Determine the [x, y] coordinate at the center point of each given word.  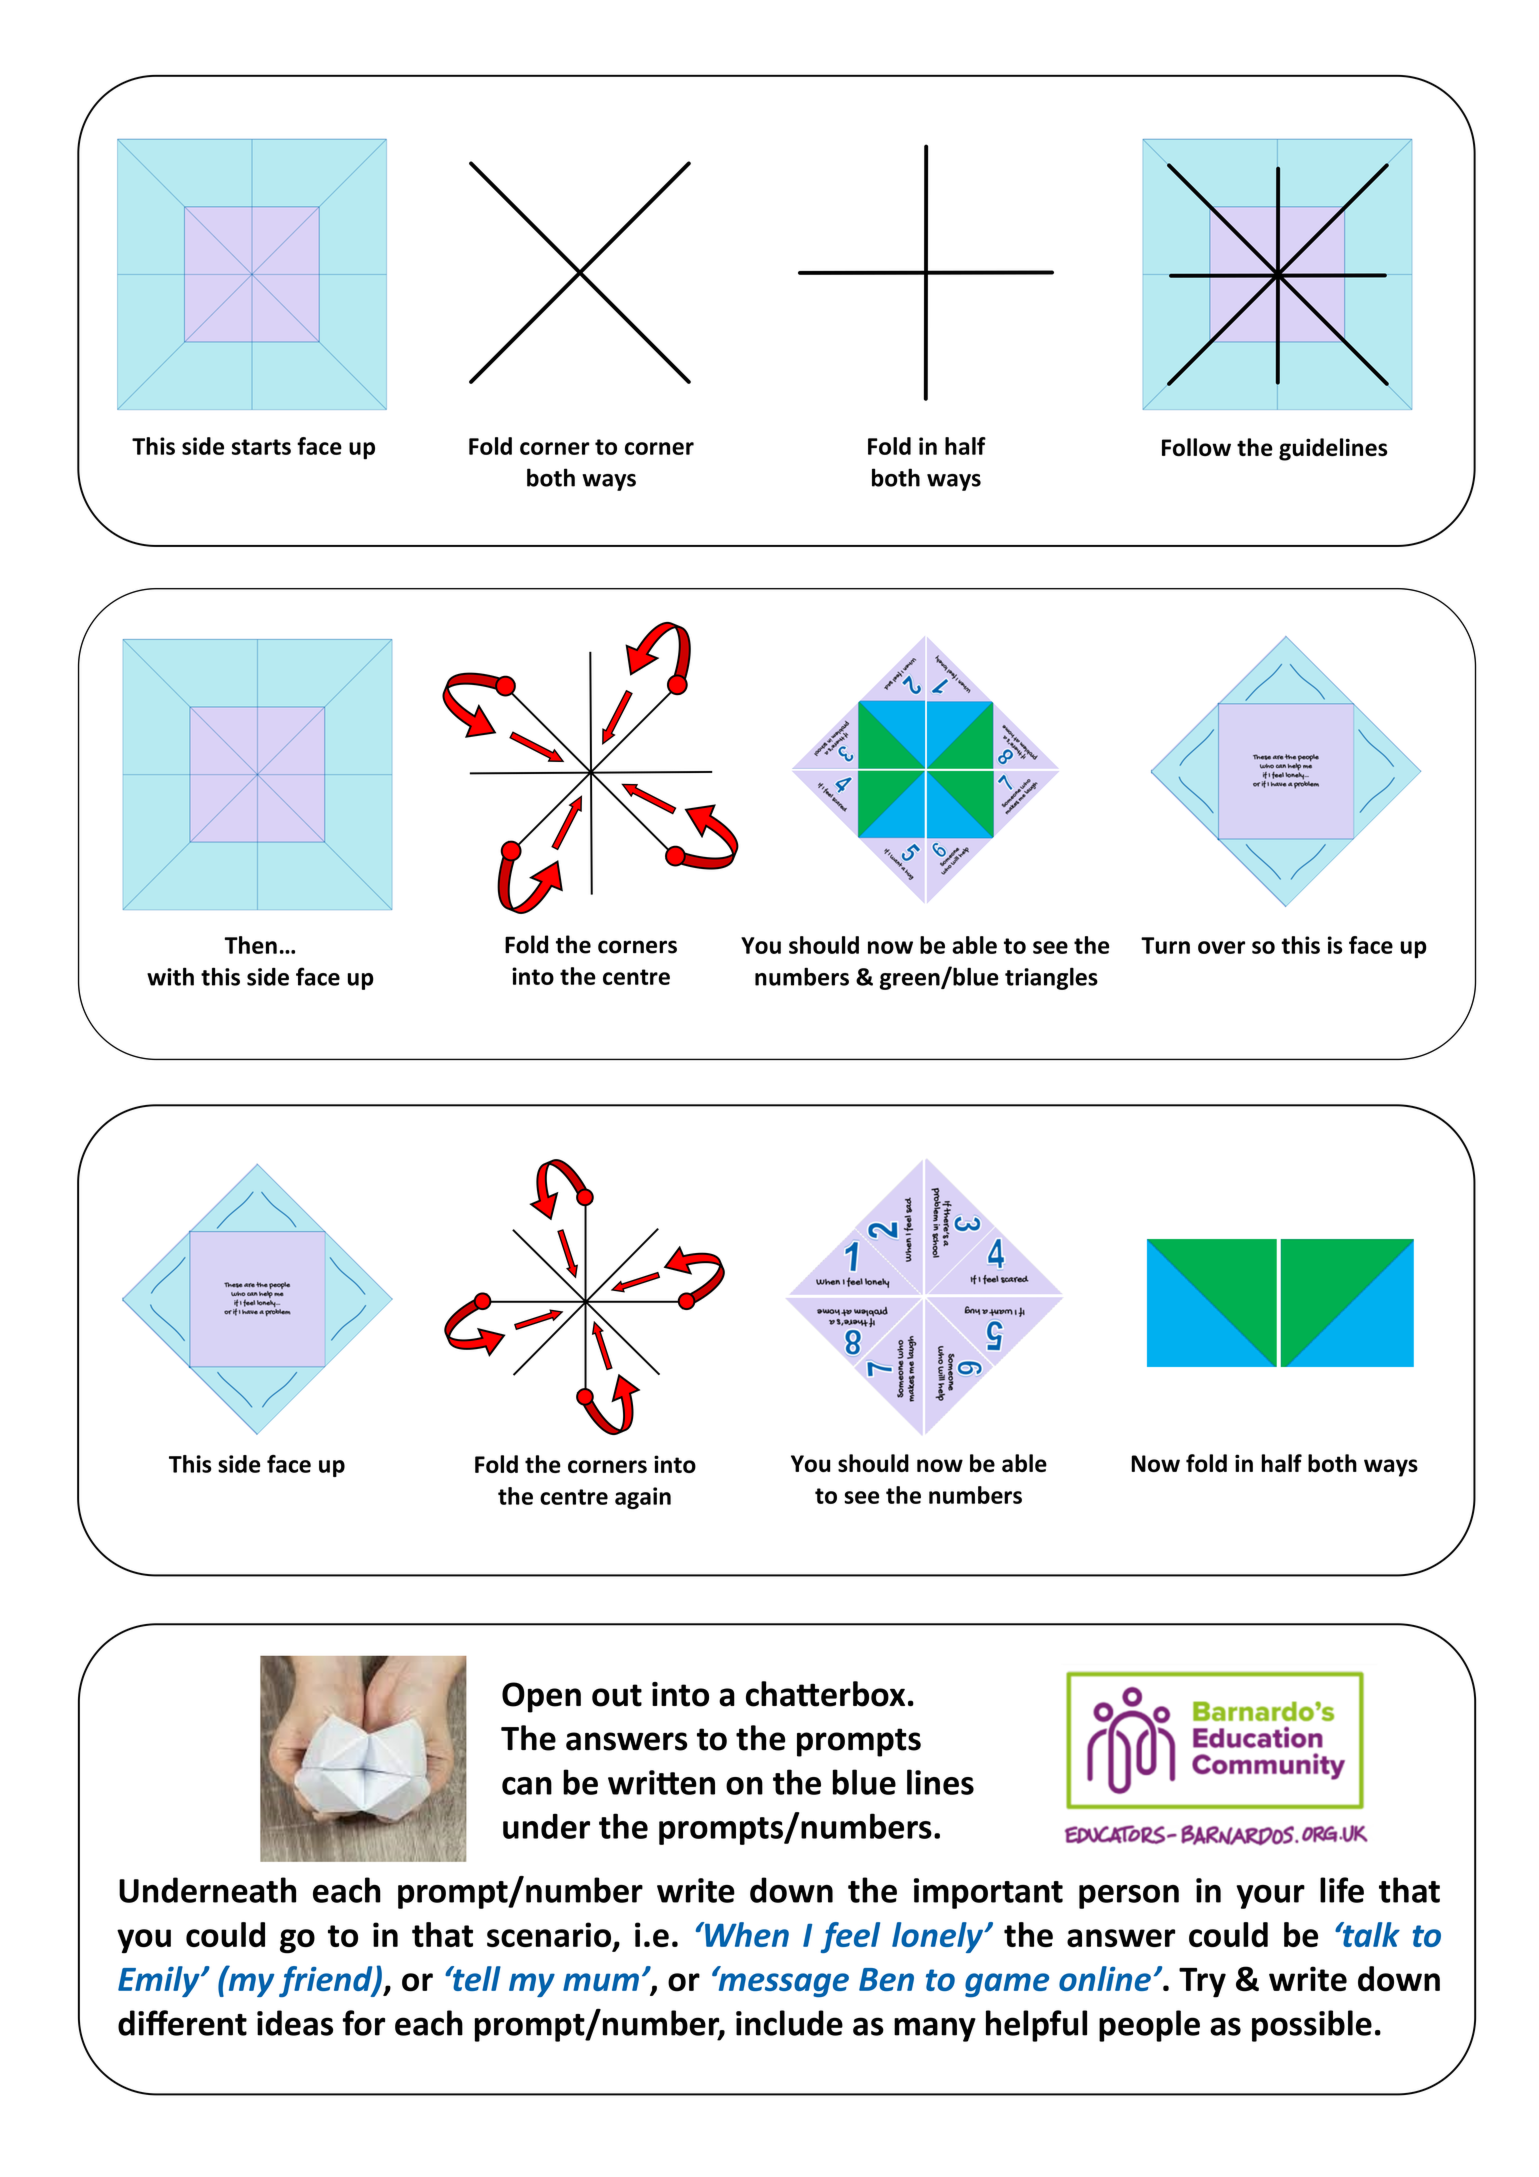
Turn [1165, 945]
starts [261, 447]
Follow [1196, 447]
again [643, 1498]
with [170, 976]
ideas [295, 2023]
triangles [1051, 978]
